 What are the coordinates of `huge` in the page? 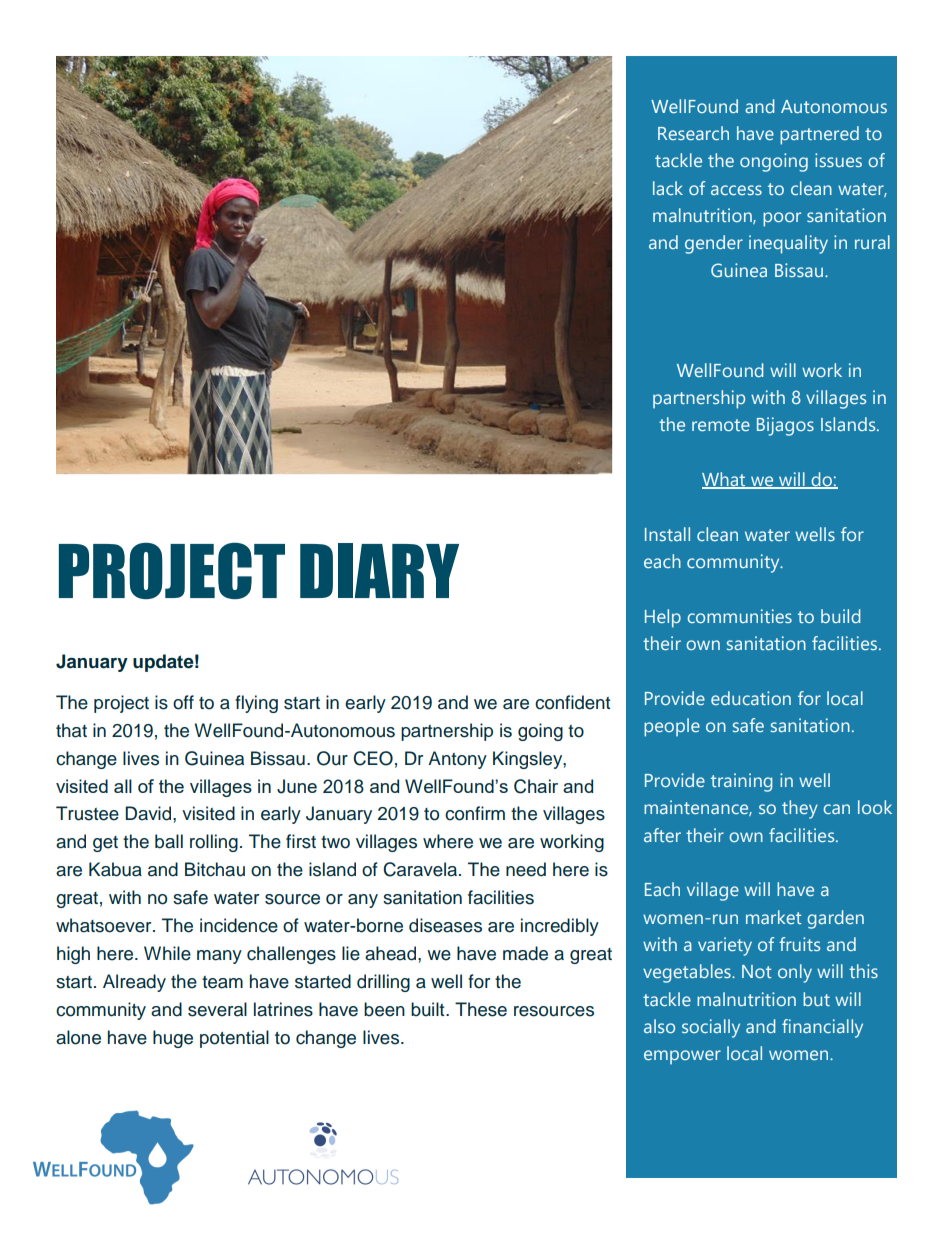 It's located at (173, 1039).
